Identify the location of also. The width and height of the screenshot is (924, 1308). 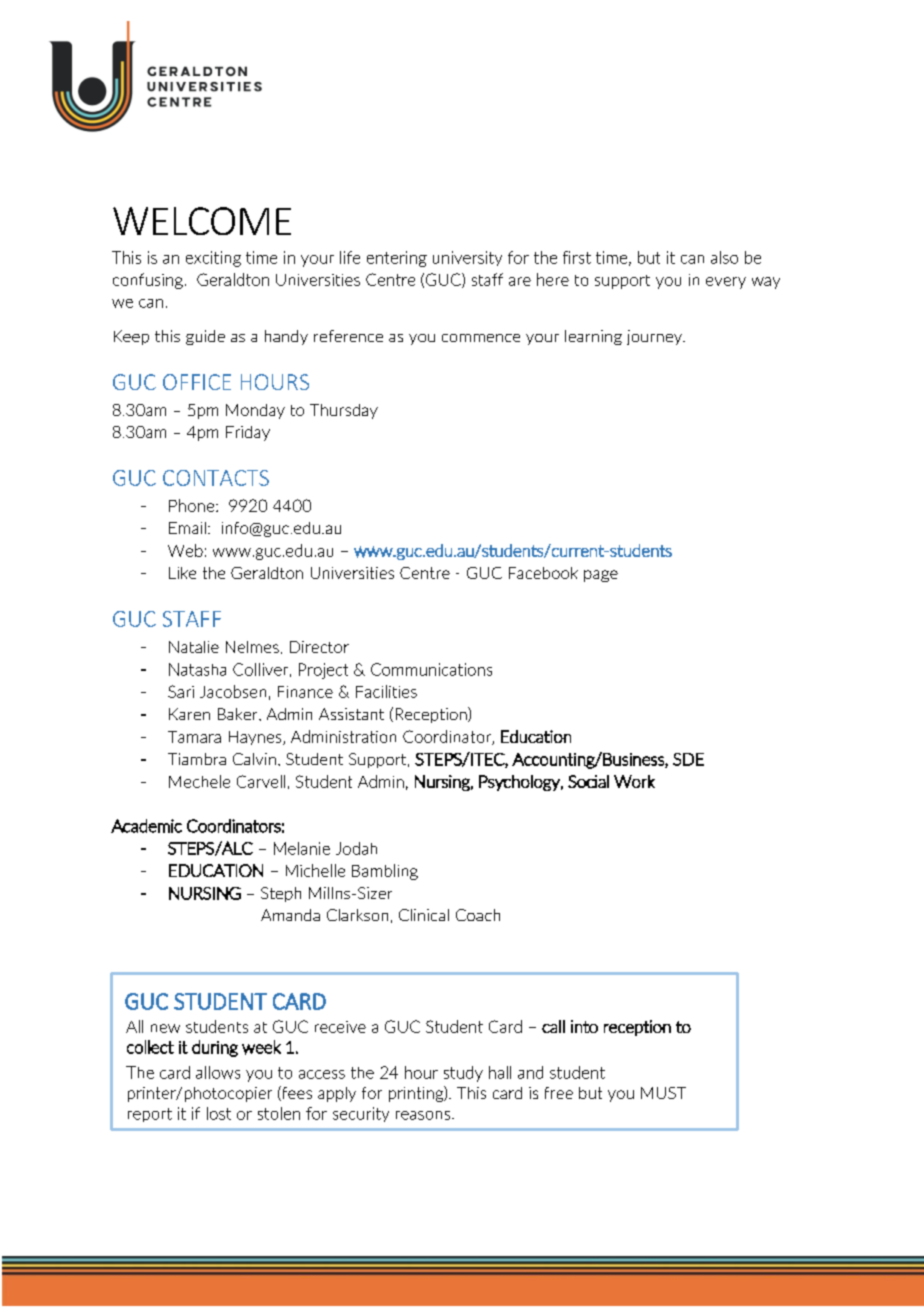
(724, 257).
